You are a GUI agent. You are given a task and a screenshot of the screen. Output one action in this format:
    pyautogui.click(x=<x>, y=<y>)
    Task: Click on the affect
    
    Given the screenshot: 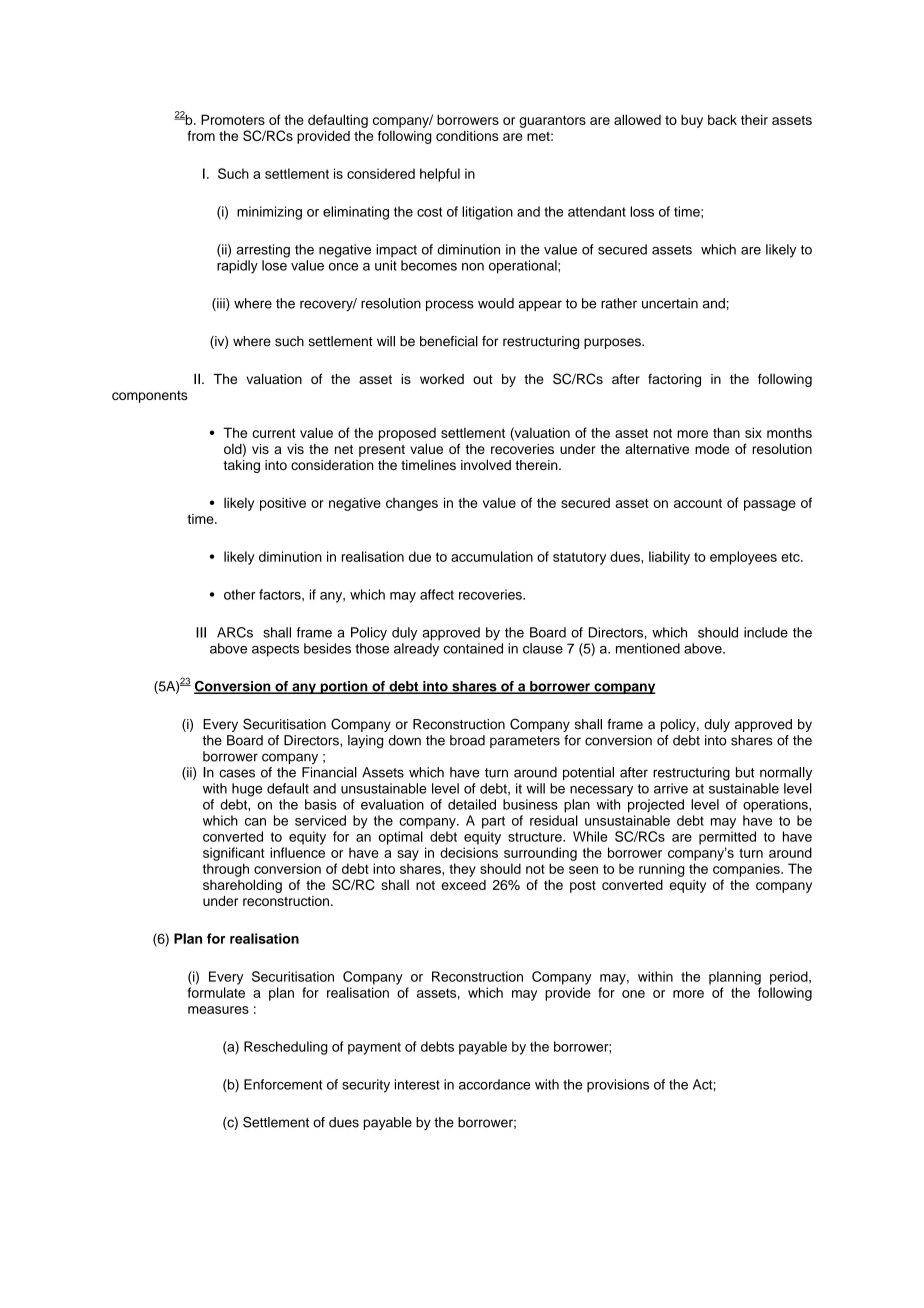 What is the action you would take?
    pyautogui.click(x=437, y=594)
